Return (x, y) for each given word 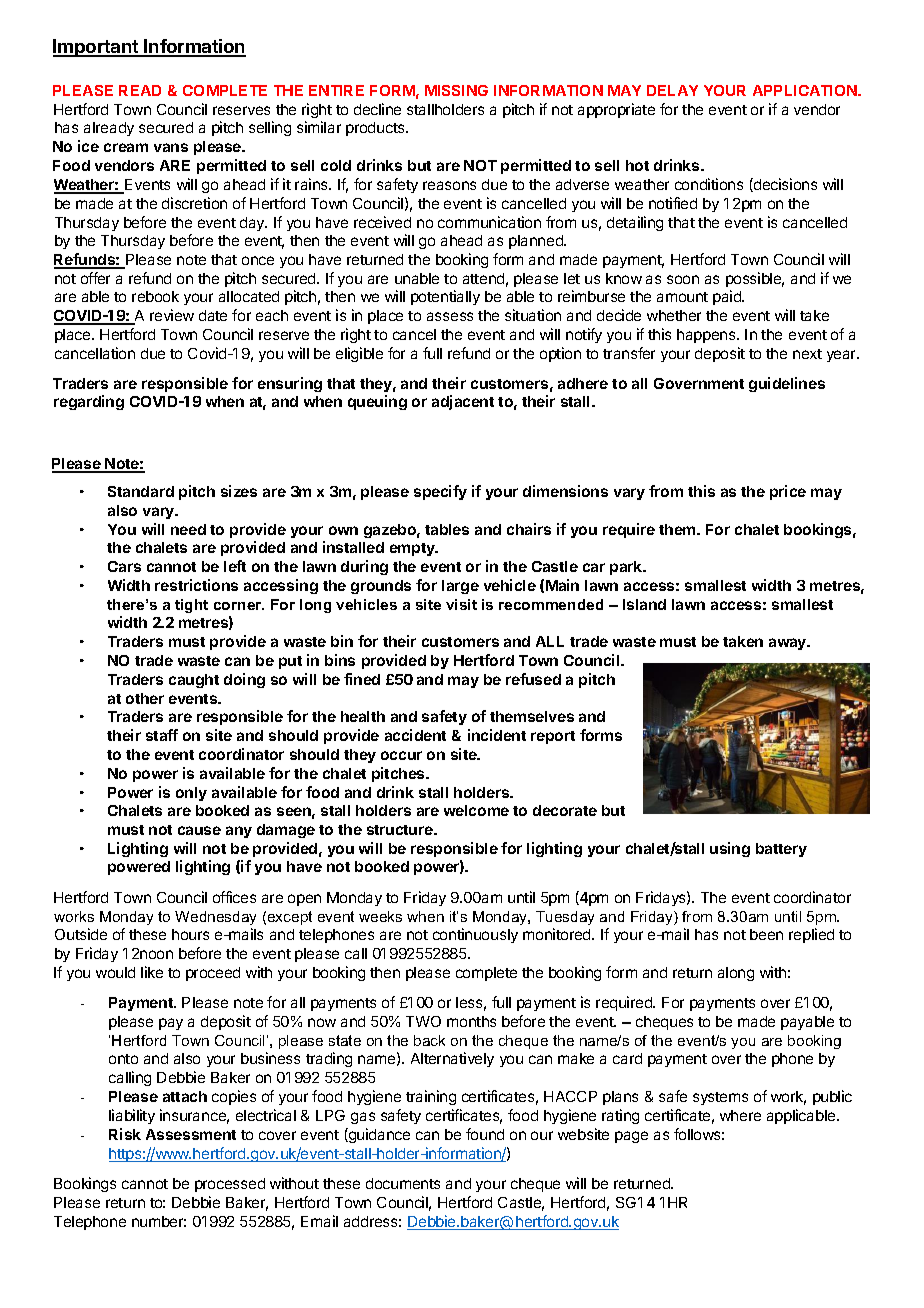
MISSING (456, 90)
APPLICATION (806, 90)
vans (171, 147)
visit (461, 604)
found (485, 1134)
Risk (125, 1134)
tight (191, 606)
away (789, 644)
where (740, 1115)
